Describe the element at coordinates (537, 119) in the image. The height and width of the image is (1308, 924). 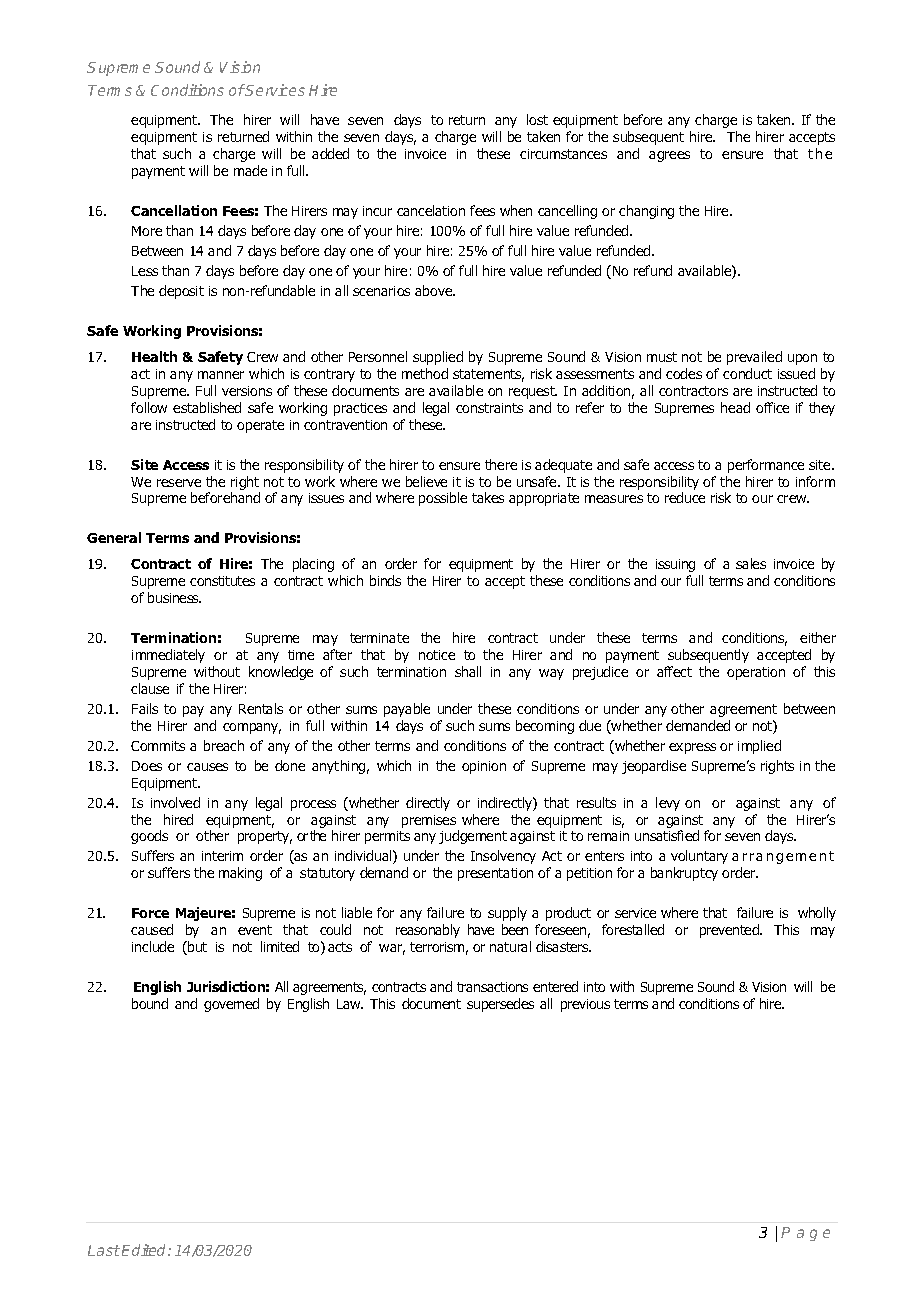
I see `lost` at that location.
